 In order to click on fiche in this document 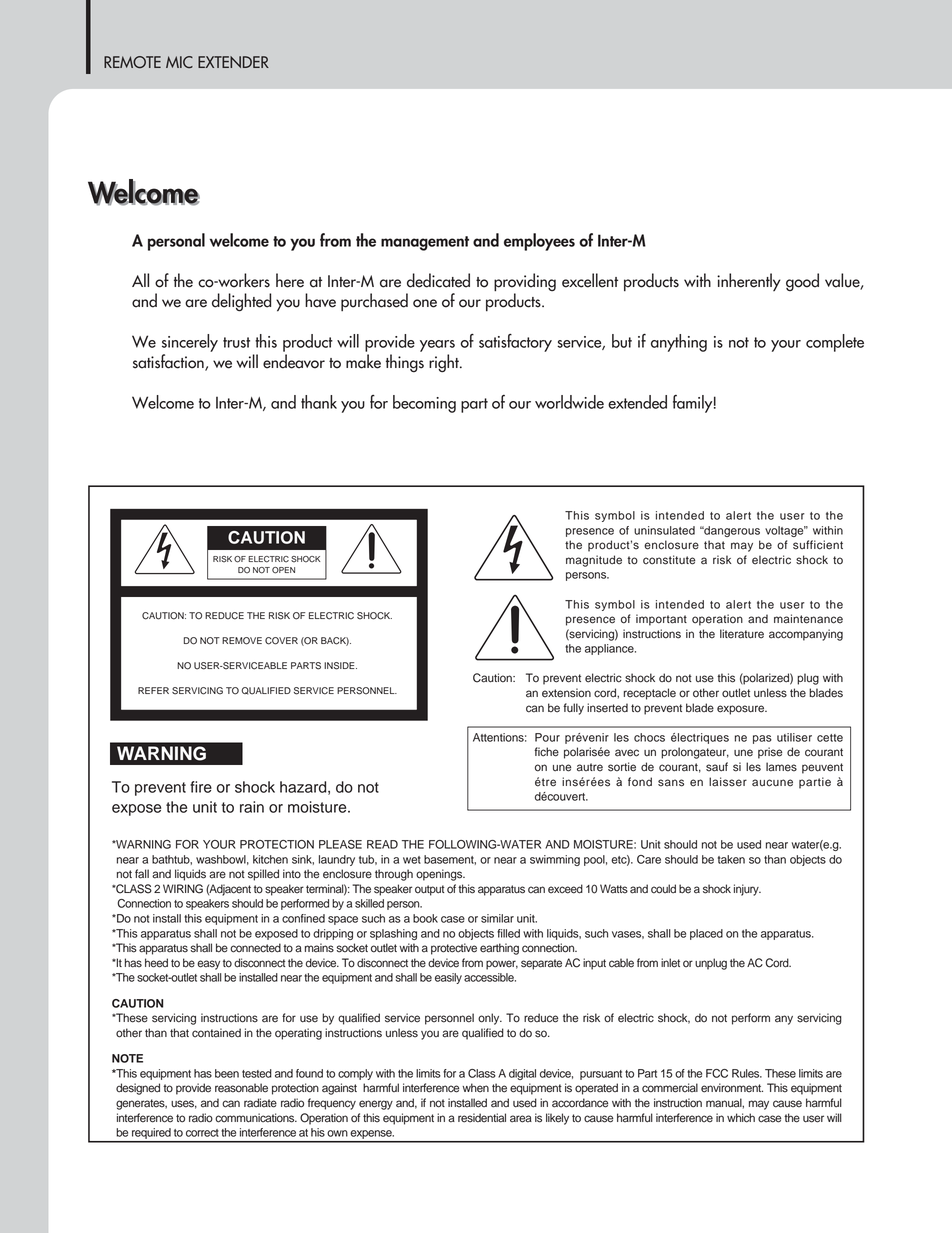, I will do `click(546, 752)`.
